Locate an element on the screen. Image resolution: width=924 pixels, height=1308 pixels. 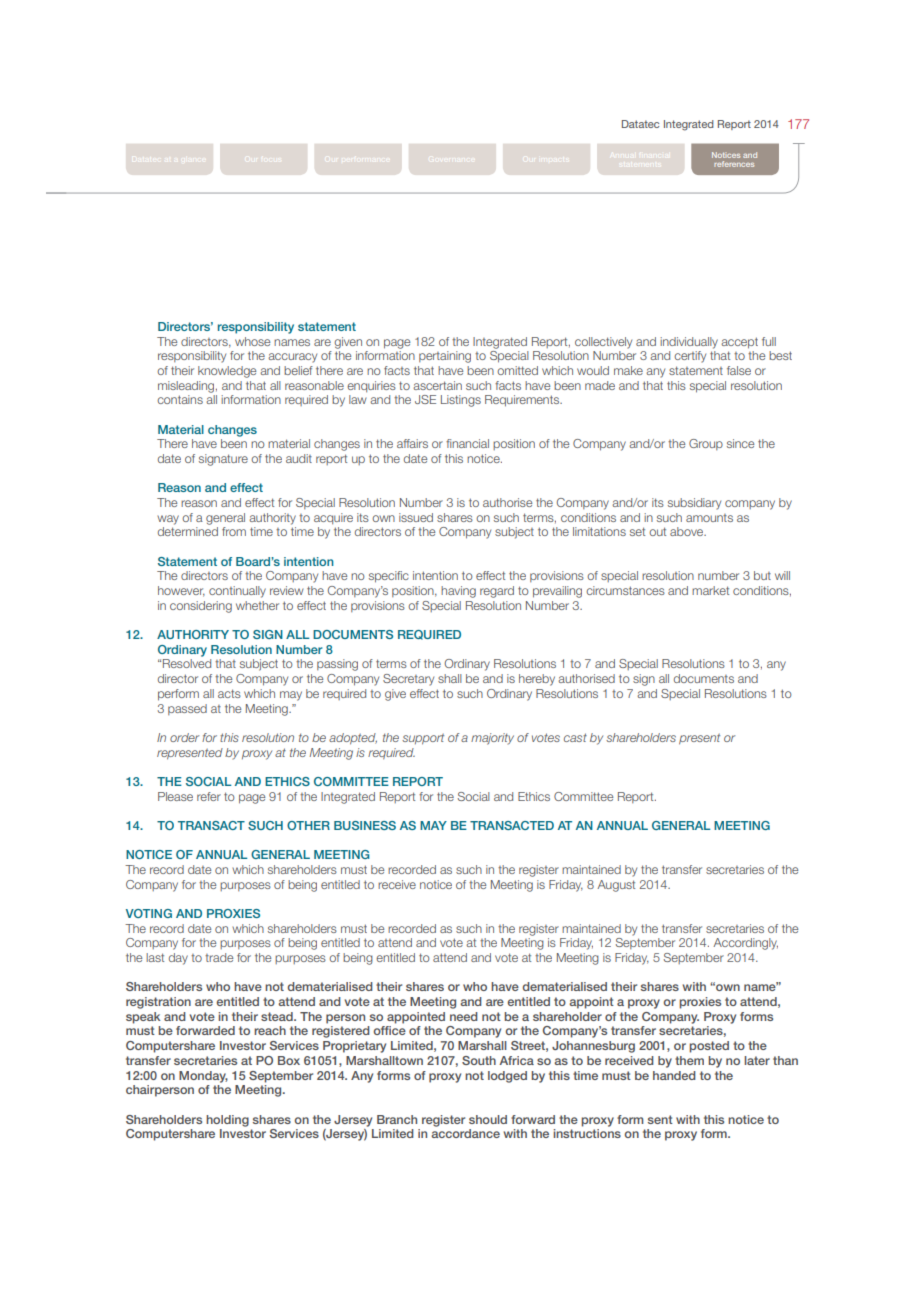
trade is located at coordinates (219, 957).
